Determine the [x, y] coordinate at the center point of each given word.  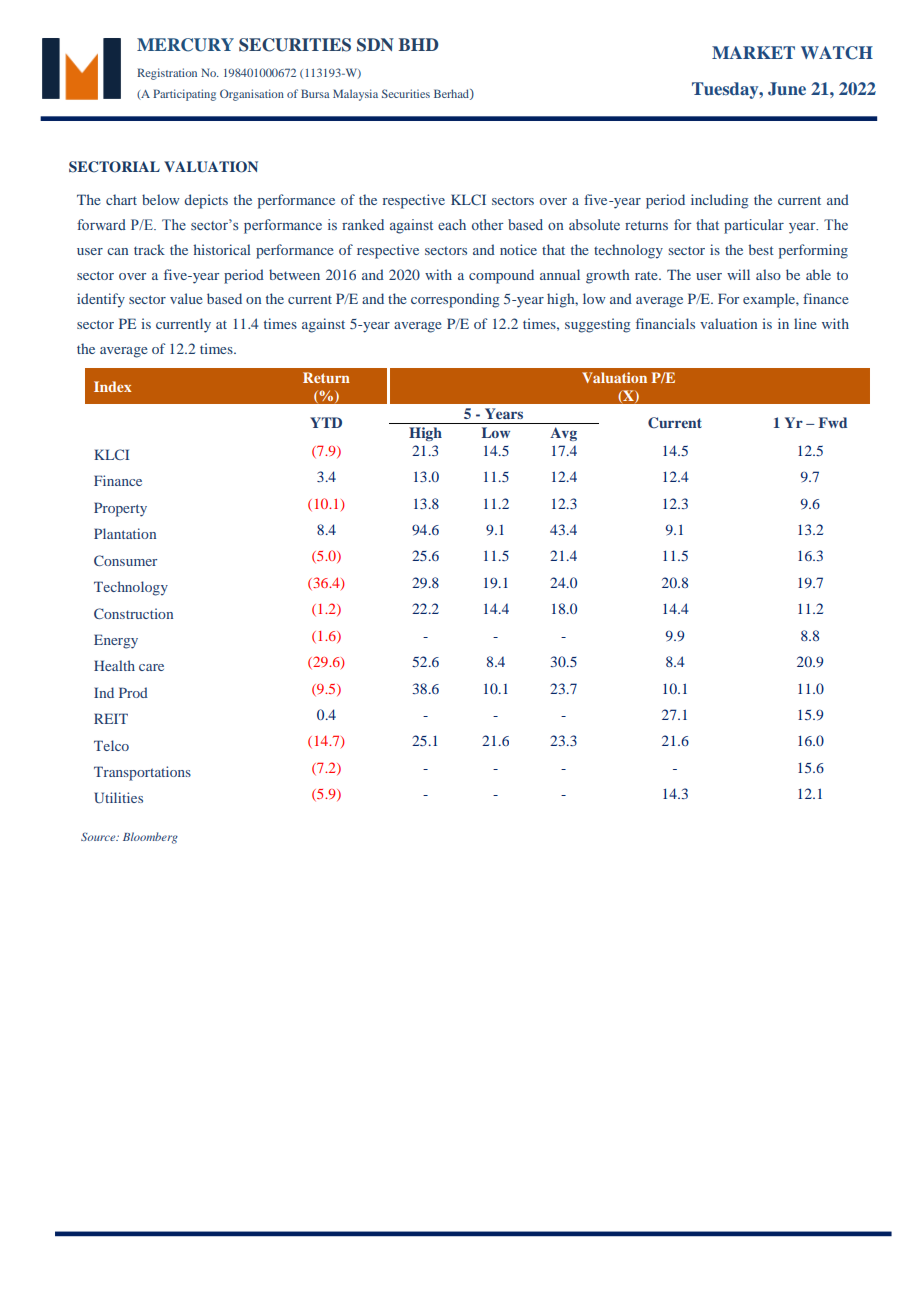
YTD [326, 422]
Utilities [118, 797]
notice [518, 249]
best [761, 249]
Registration [167, 74]
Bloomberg [150, 838]
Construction [133, 613]
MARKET [753, 52]
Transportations [142, 773]
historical [222, 249]
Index [112, 386]
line [805, 323]
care [151, 667]
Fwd [833, 422]
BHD [418, 44]
